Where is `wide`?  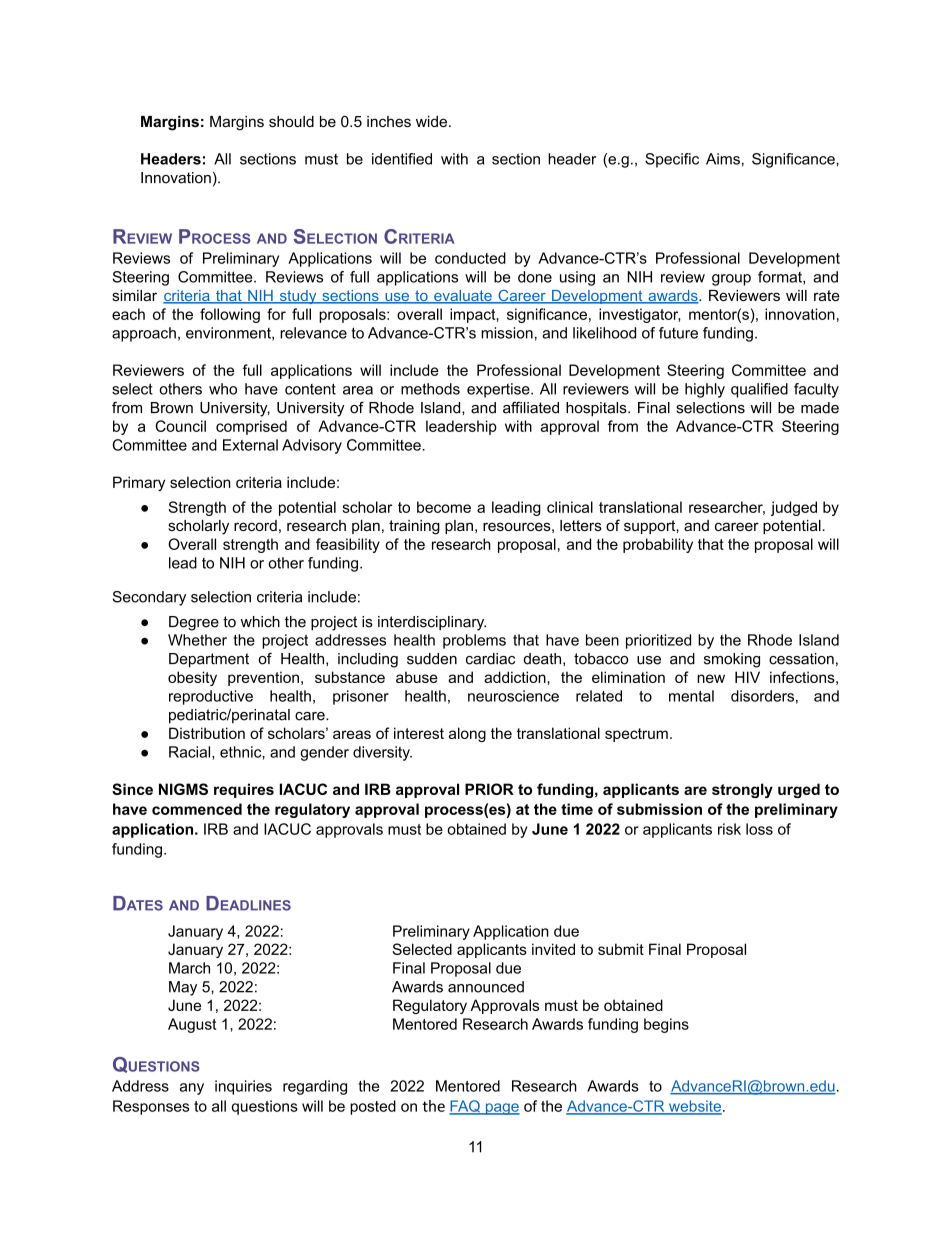
wide is located at coordinates (433, 121).
